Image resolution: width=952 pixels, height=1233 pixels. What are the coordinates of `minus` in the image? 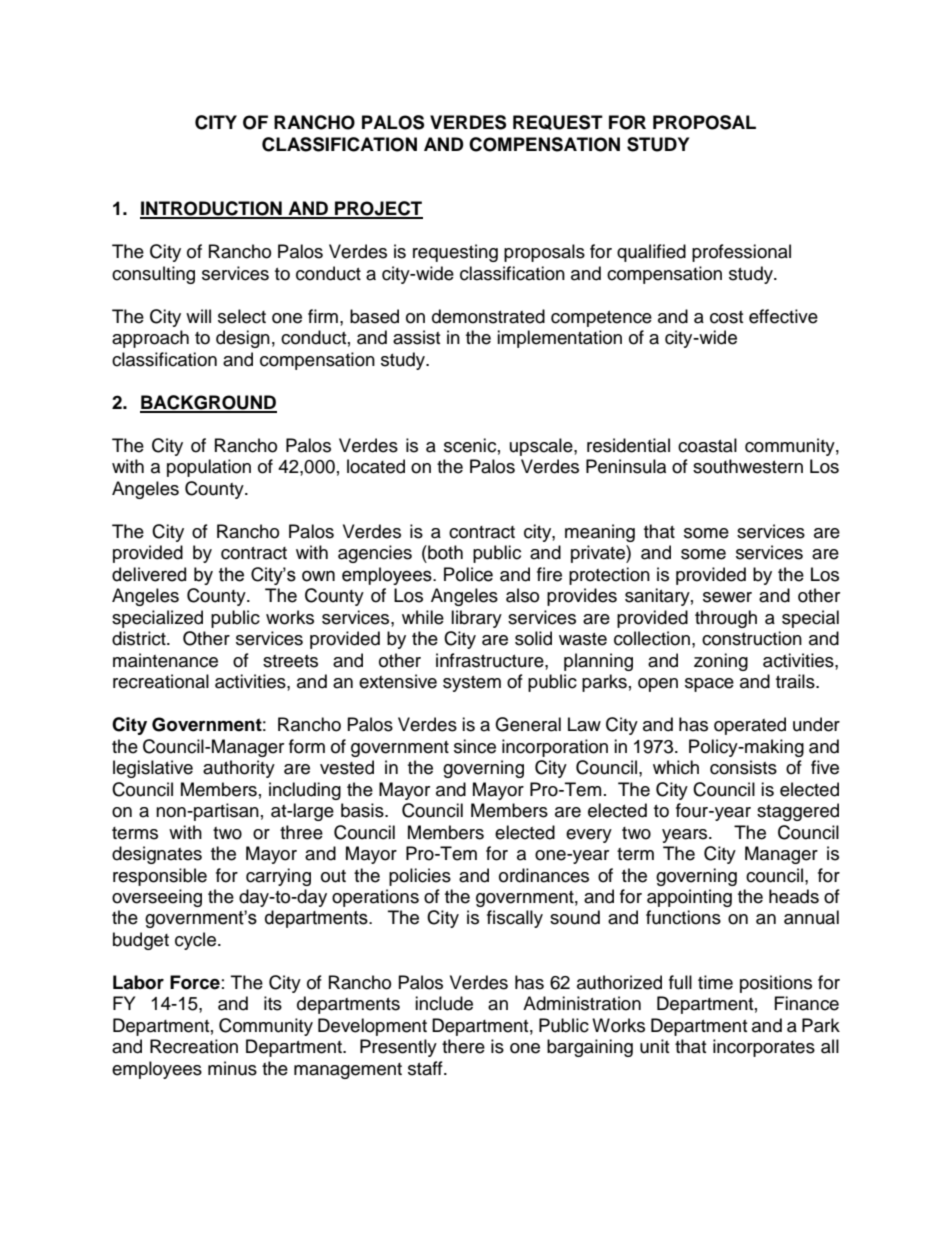 It's located at (232, 1068).
